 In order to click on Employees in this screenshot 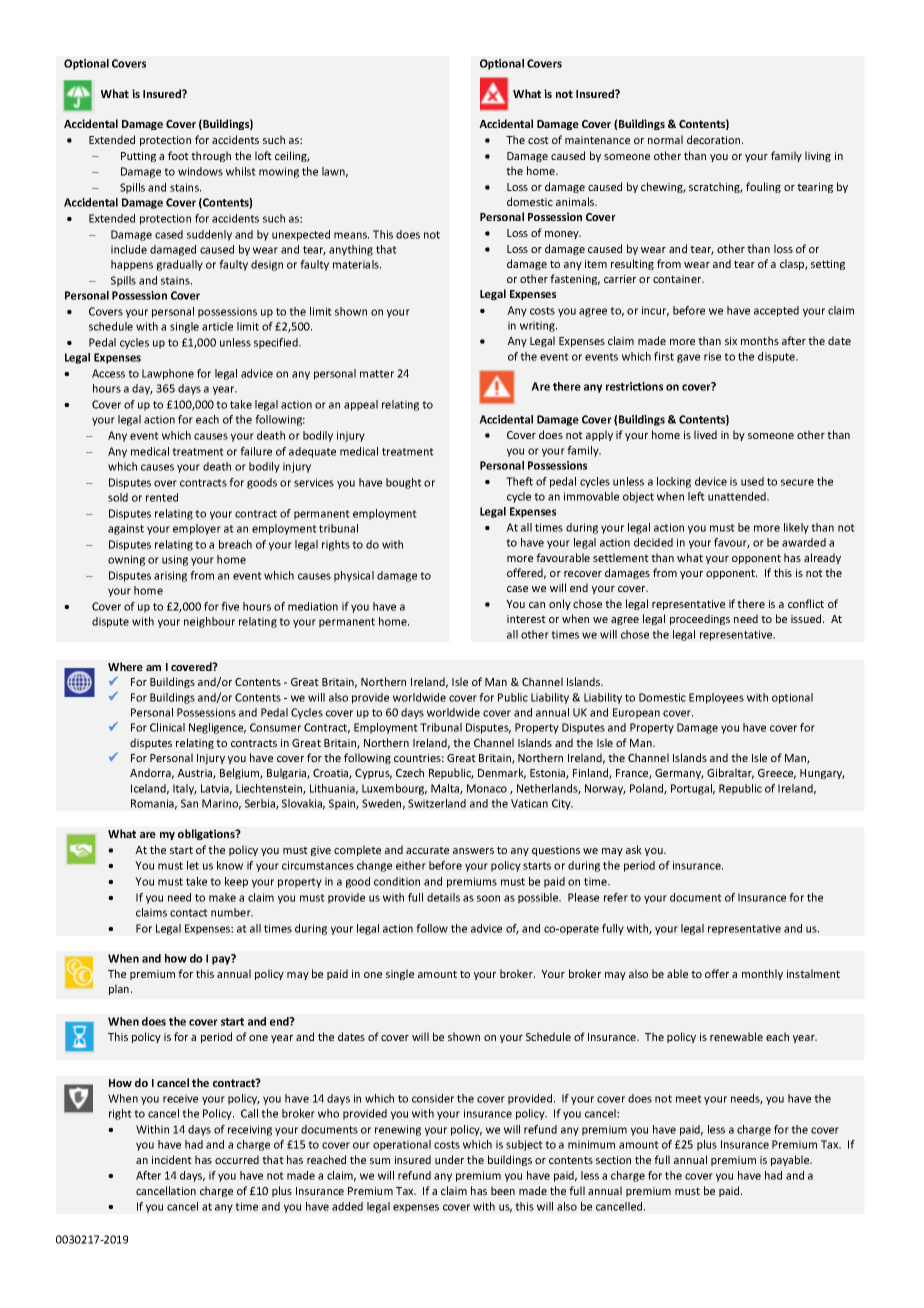, I will do `click(716, 698)`.
